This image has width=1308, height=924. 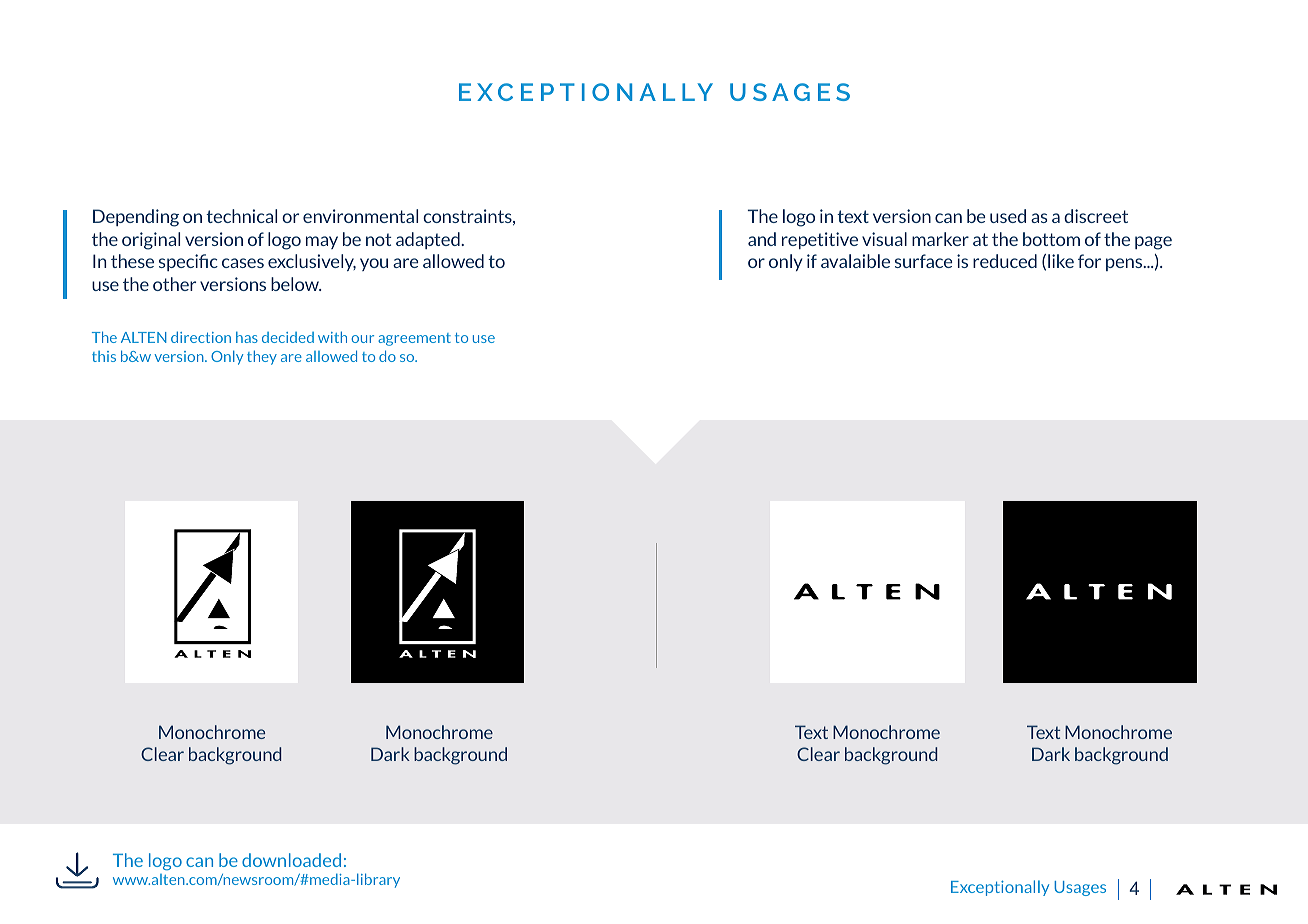 What do you see at coordinates (104, 356) in the image?
I see `this` at bounding box center [104, 356].
